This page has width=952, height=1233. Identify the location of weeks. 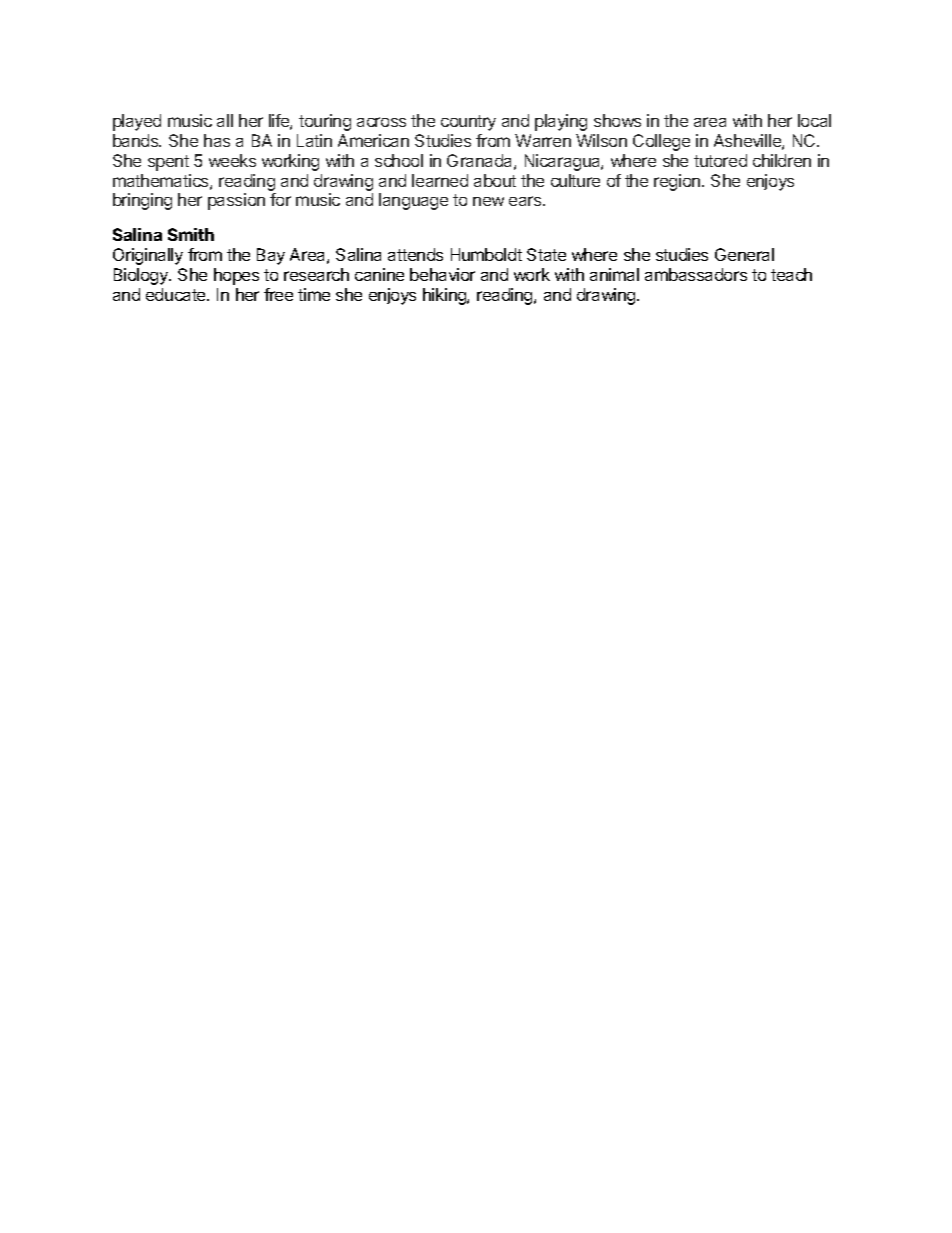
(232, 160).
